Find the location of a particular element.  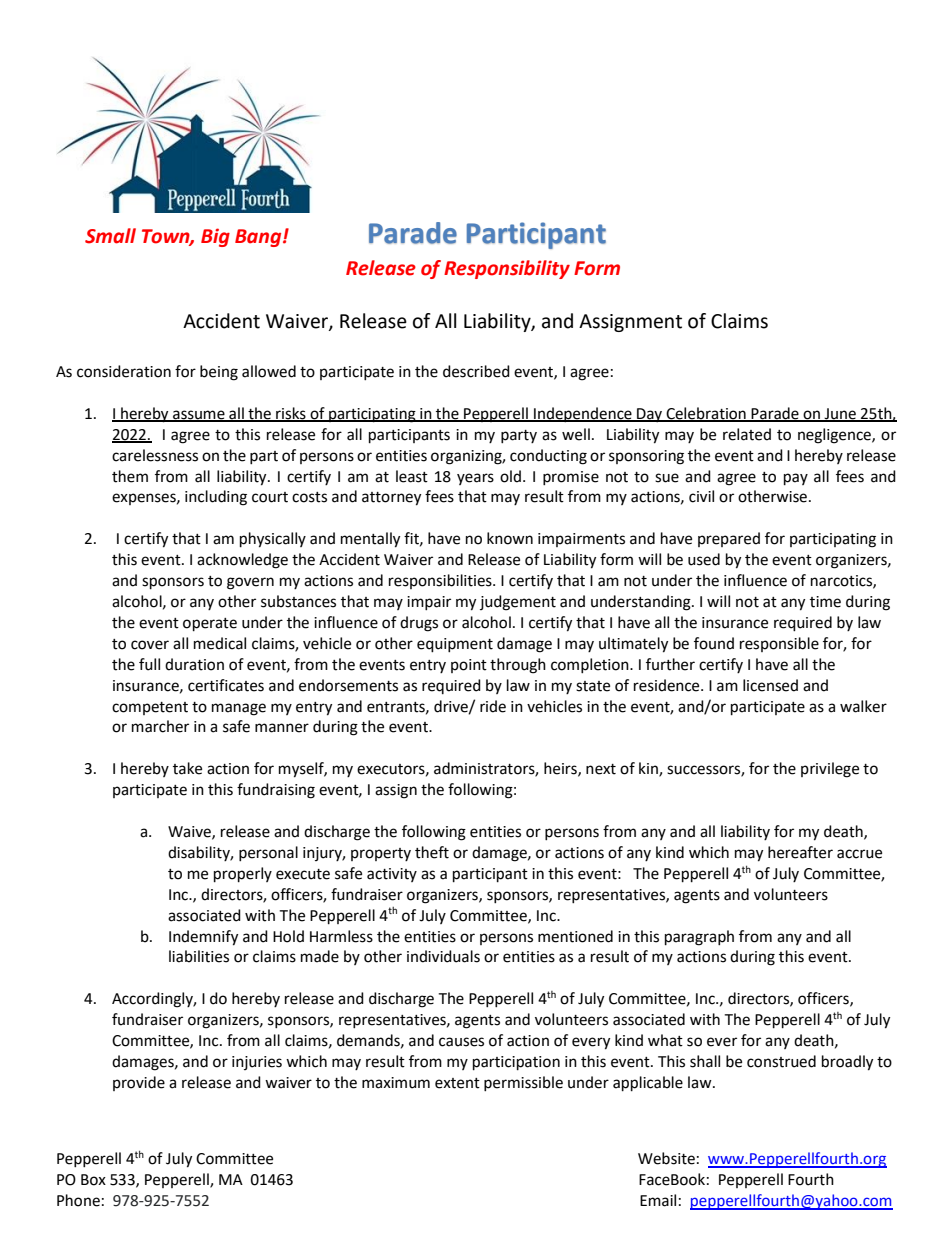

licensed is located at coordinates (770, 685).
